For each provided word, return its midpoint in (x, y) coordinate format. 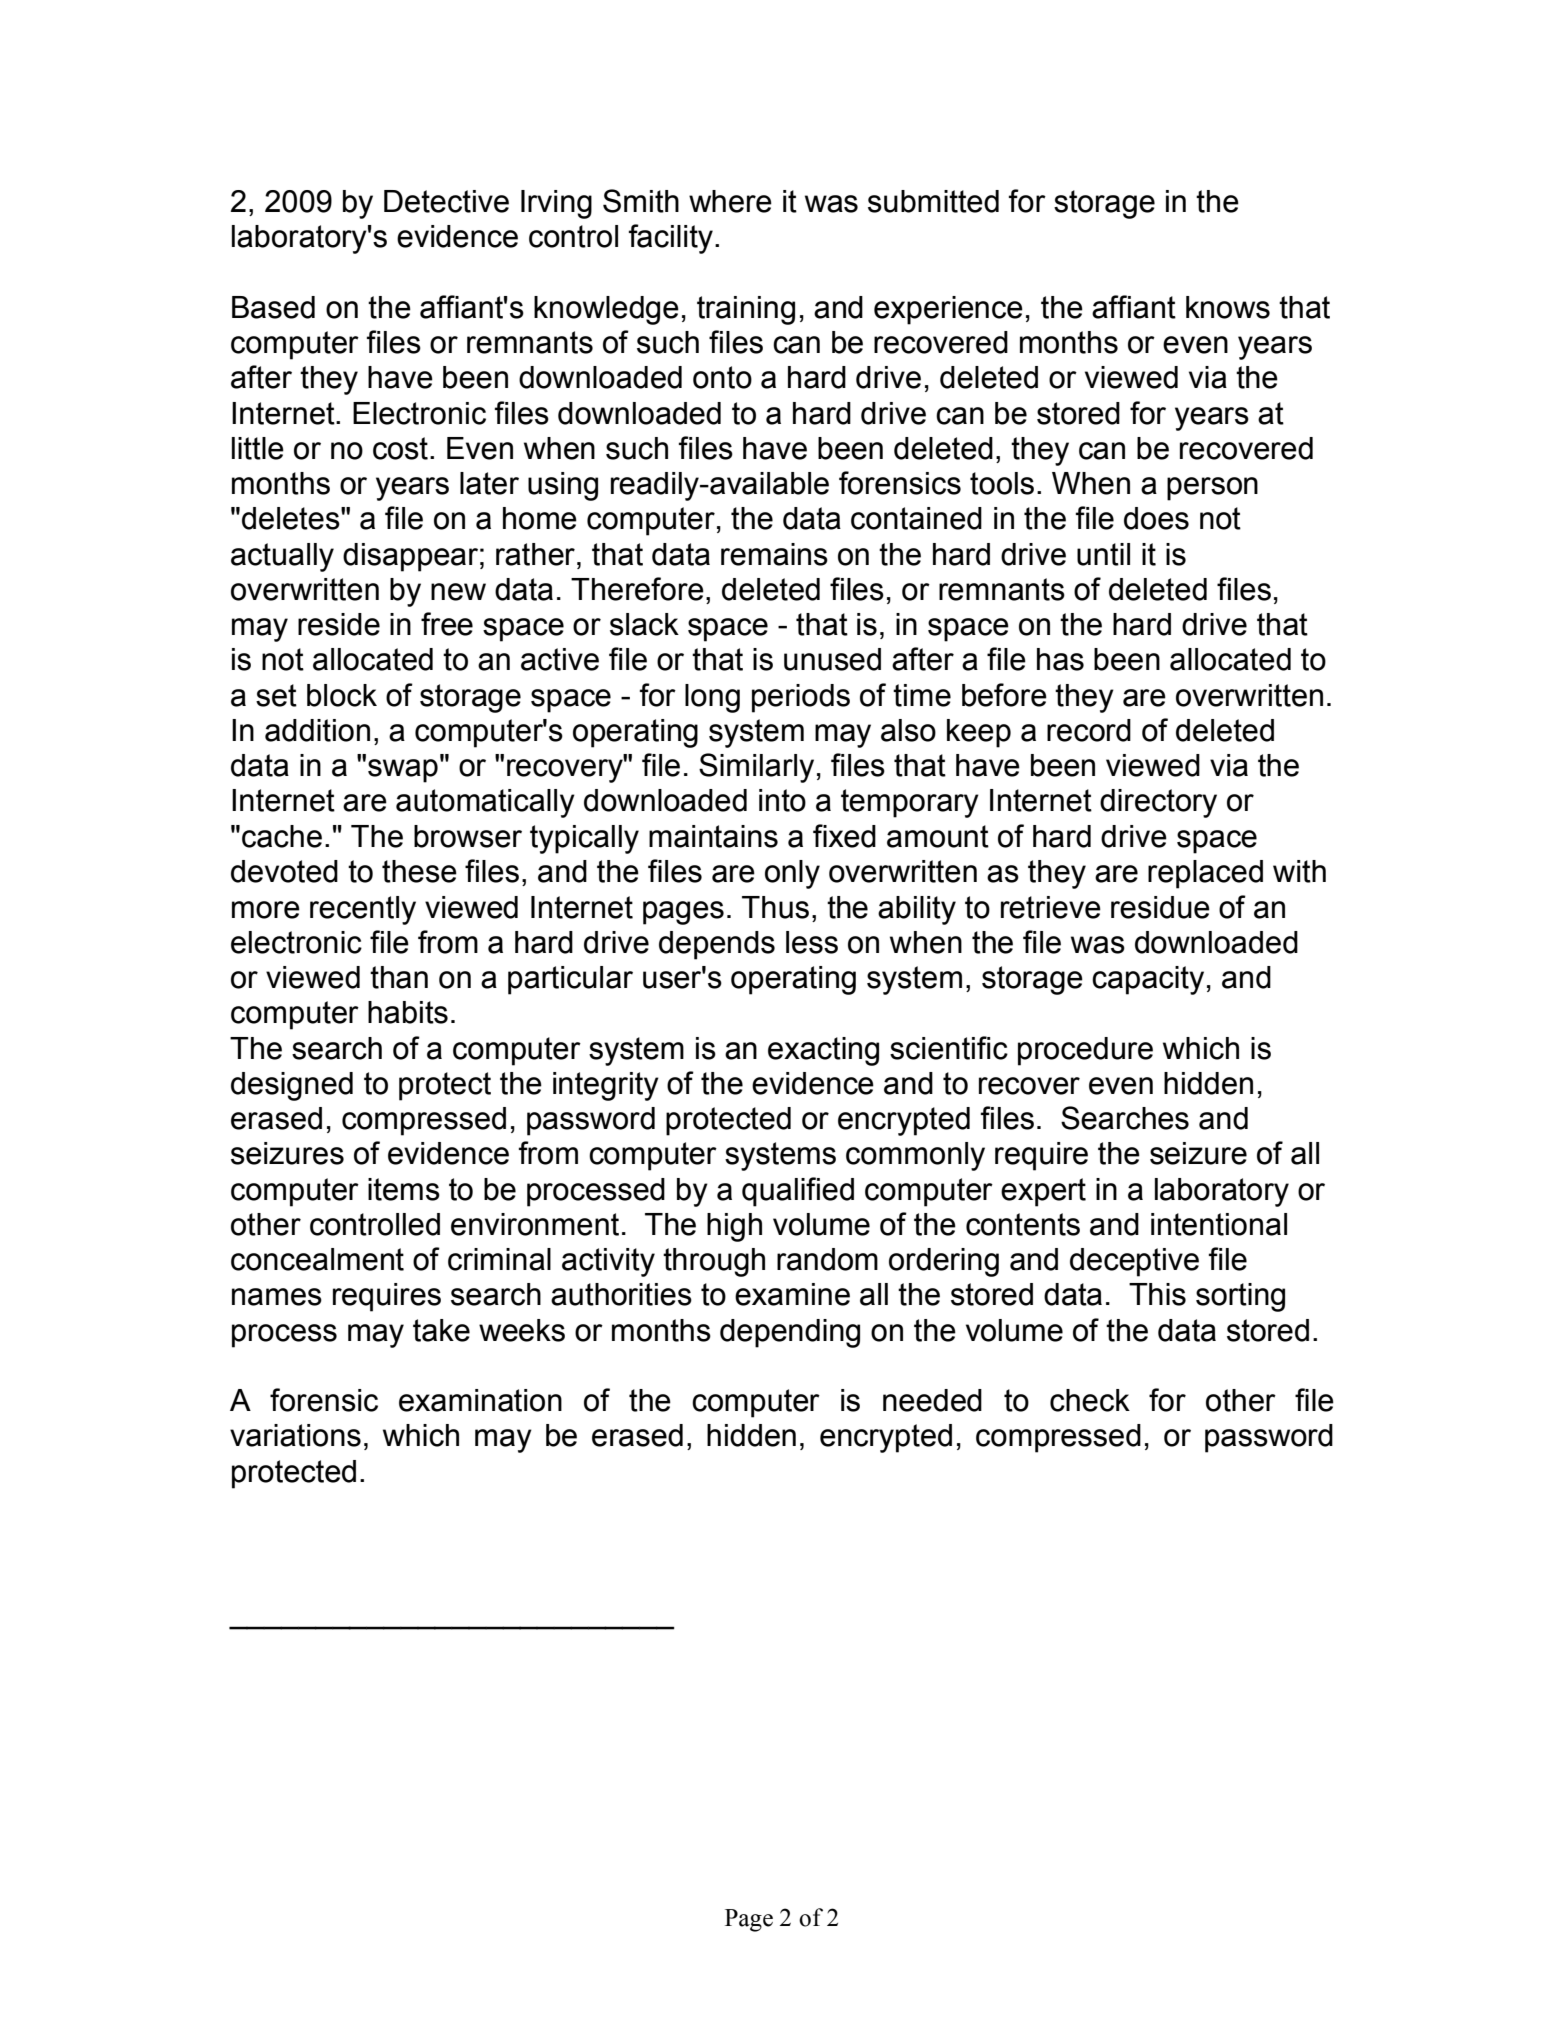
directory (1158, 803)
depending (790, 1333)
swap (403, 771)
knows (1228, 307)
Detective (446, 201)
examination (480, 1400)
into (782, 800)
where (730, 201)
